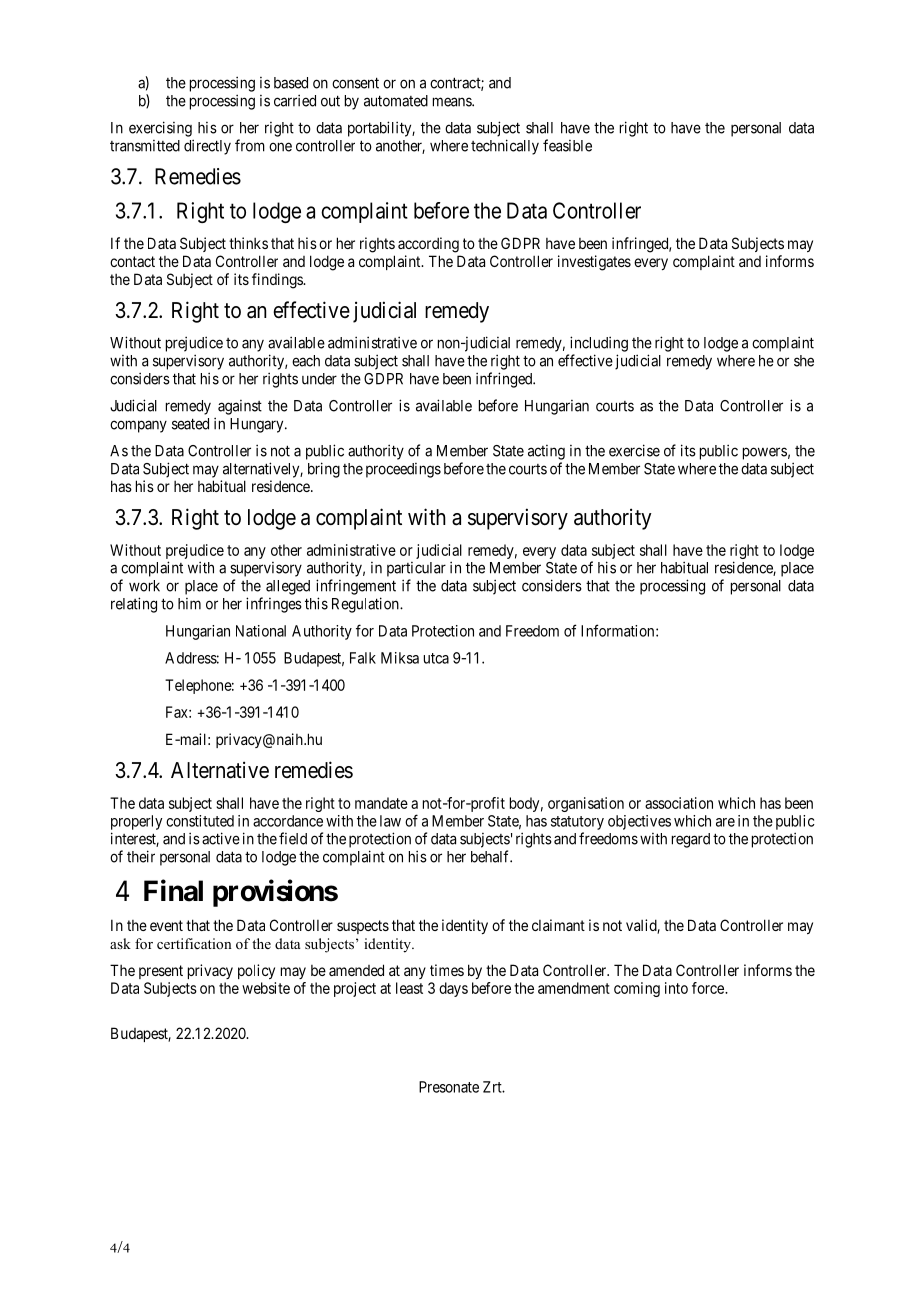 The width and height of the page is (924, 1308). What do you see at coordinates (447, 970) in the page?
I see `times` at bounding box center [447, 970].
